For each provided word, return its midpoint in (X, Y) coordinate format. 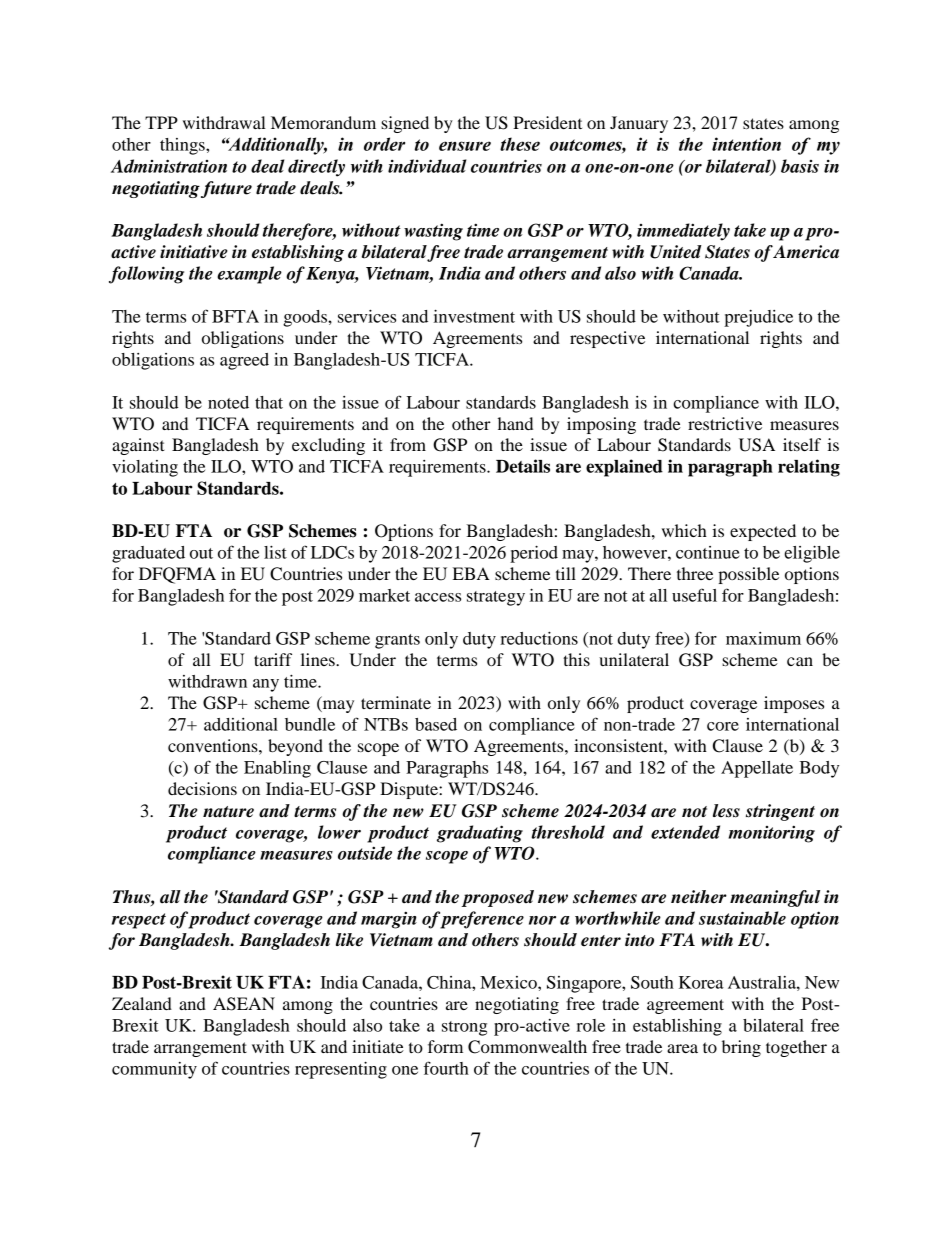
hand (515, 423)
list (275, 552)
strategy (496, 598)
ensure (465, 146)
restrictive (725, 423)
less (726, 811)
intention (746, 144)
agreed (244, 361)
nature (228, 812)
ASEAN (244, 1004)
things (183, 146)
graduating (480, 834)
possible (748, 575)
